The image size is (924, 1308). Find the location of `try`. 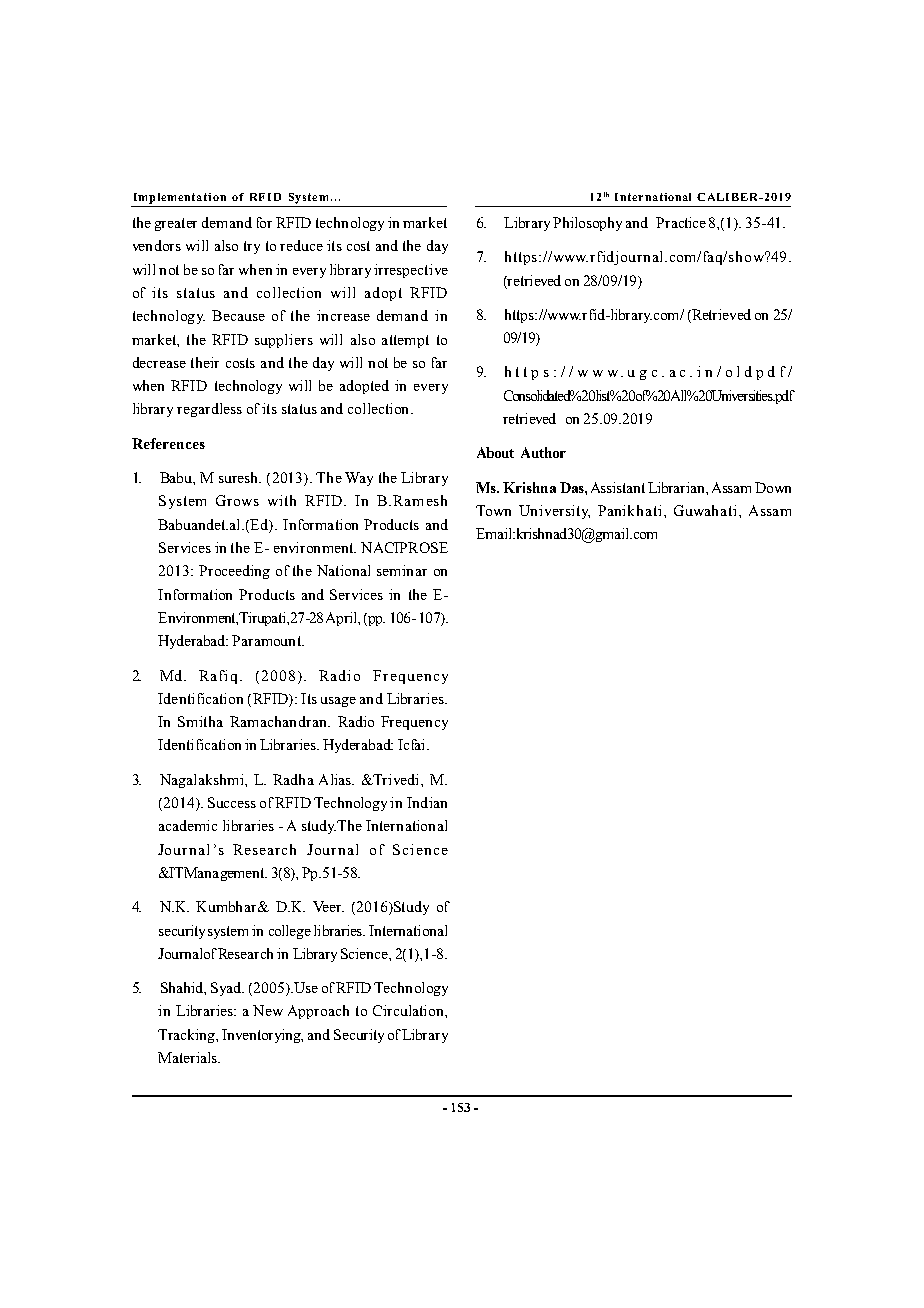

try is located at coordinates (252, 247).
